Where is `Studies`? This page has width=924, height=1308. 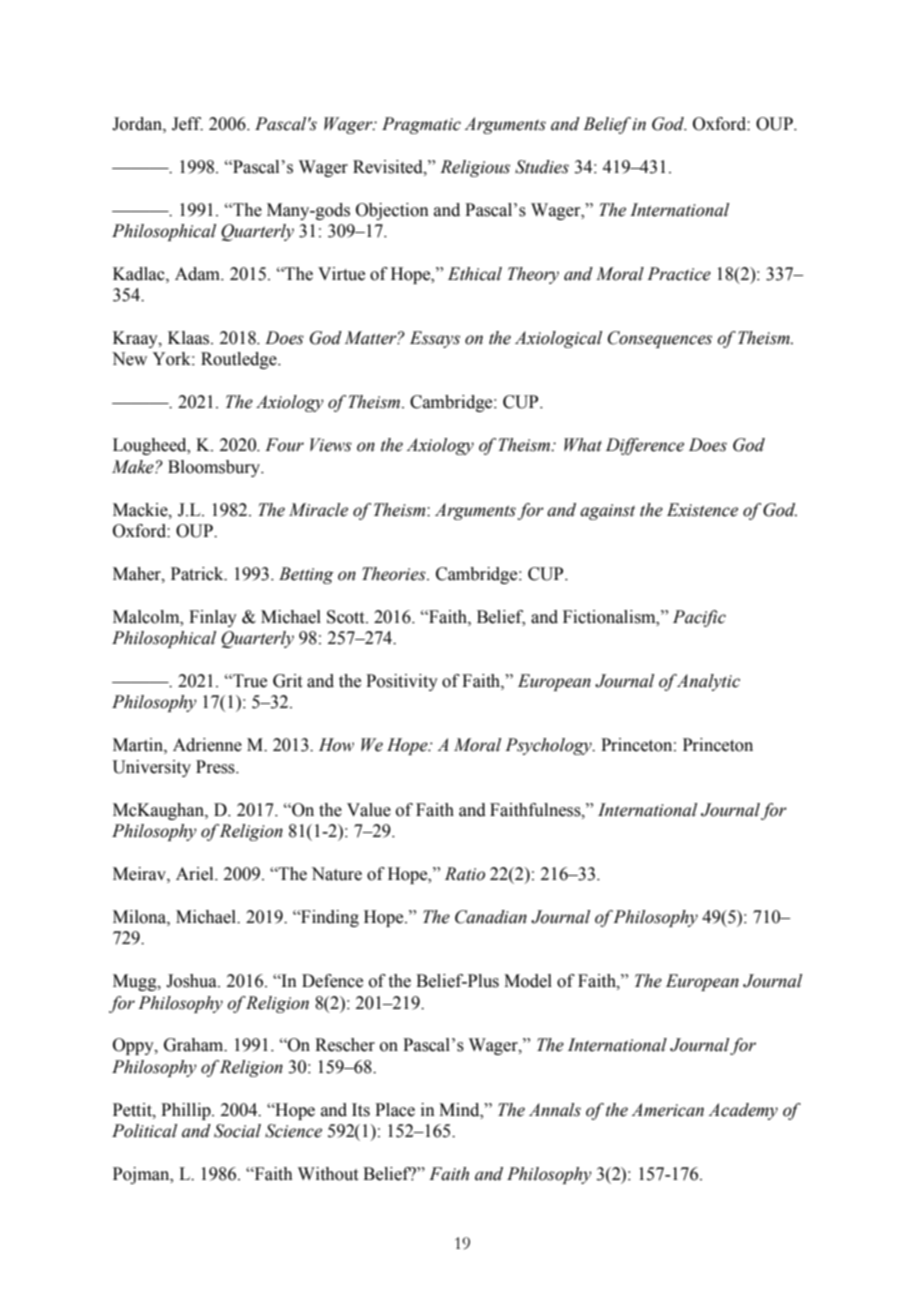 Studies is located at coordinates (542, 167).
